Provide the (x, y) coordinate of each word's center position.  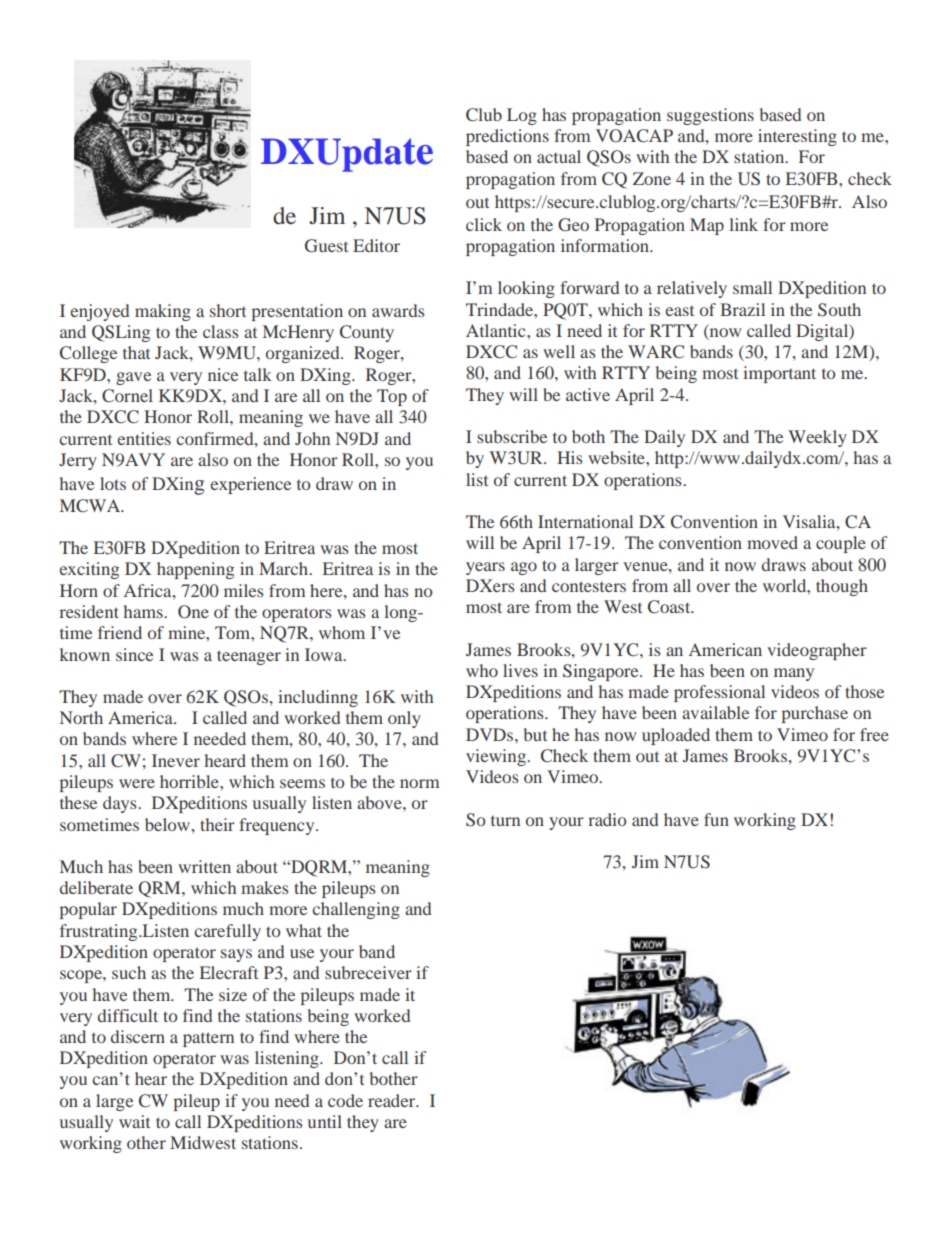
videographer (817, 651)
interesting (797, 137)
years (485, 568)
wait (134, 1121)
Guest (326, 246)
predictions (507, 137)
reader (393, 1100)
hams (144, 611)
